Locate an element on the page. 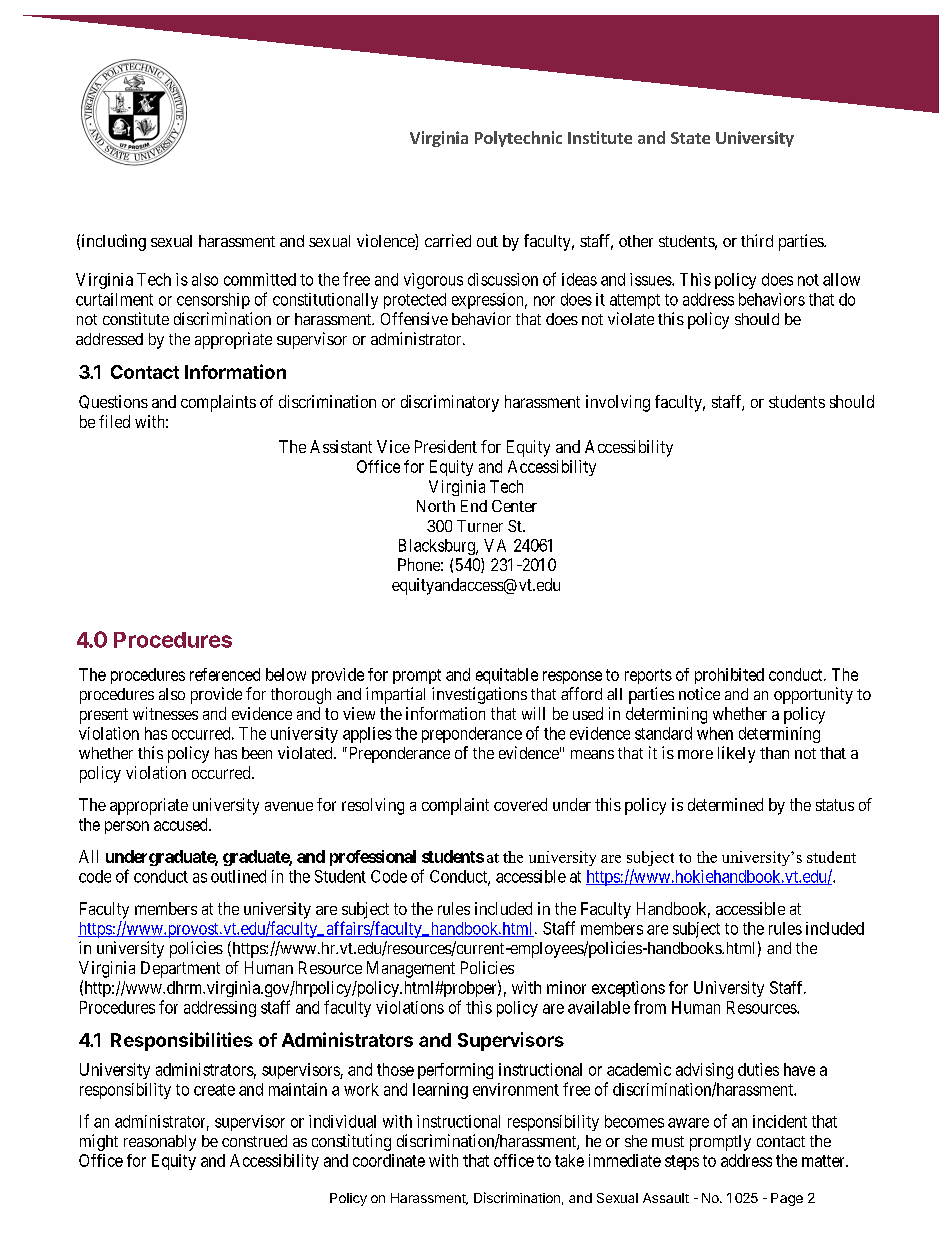 This document has height=1233, width=952. Turner is located at coordinates (480, 526).
